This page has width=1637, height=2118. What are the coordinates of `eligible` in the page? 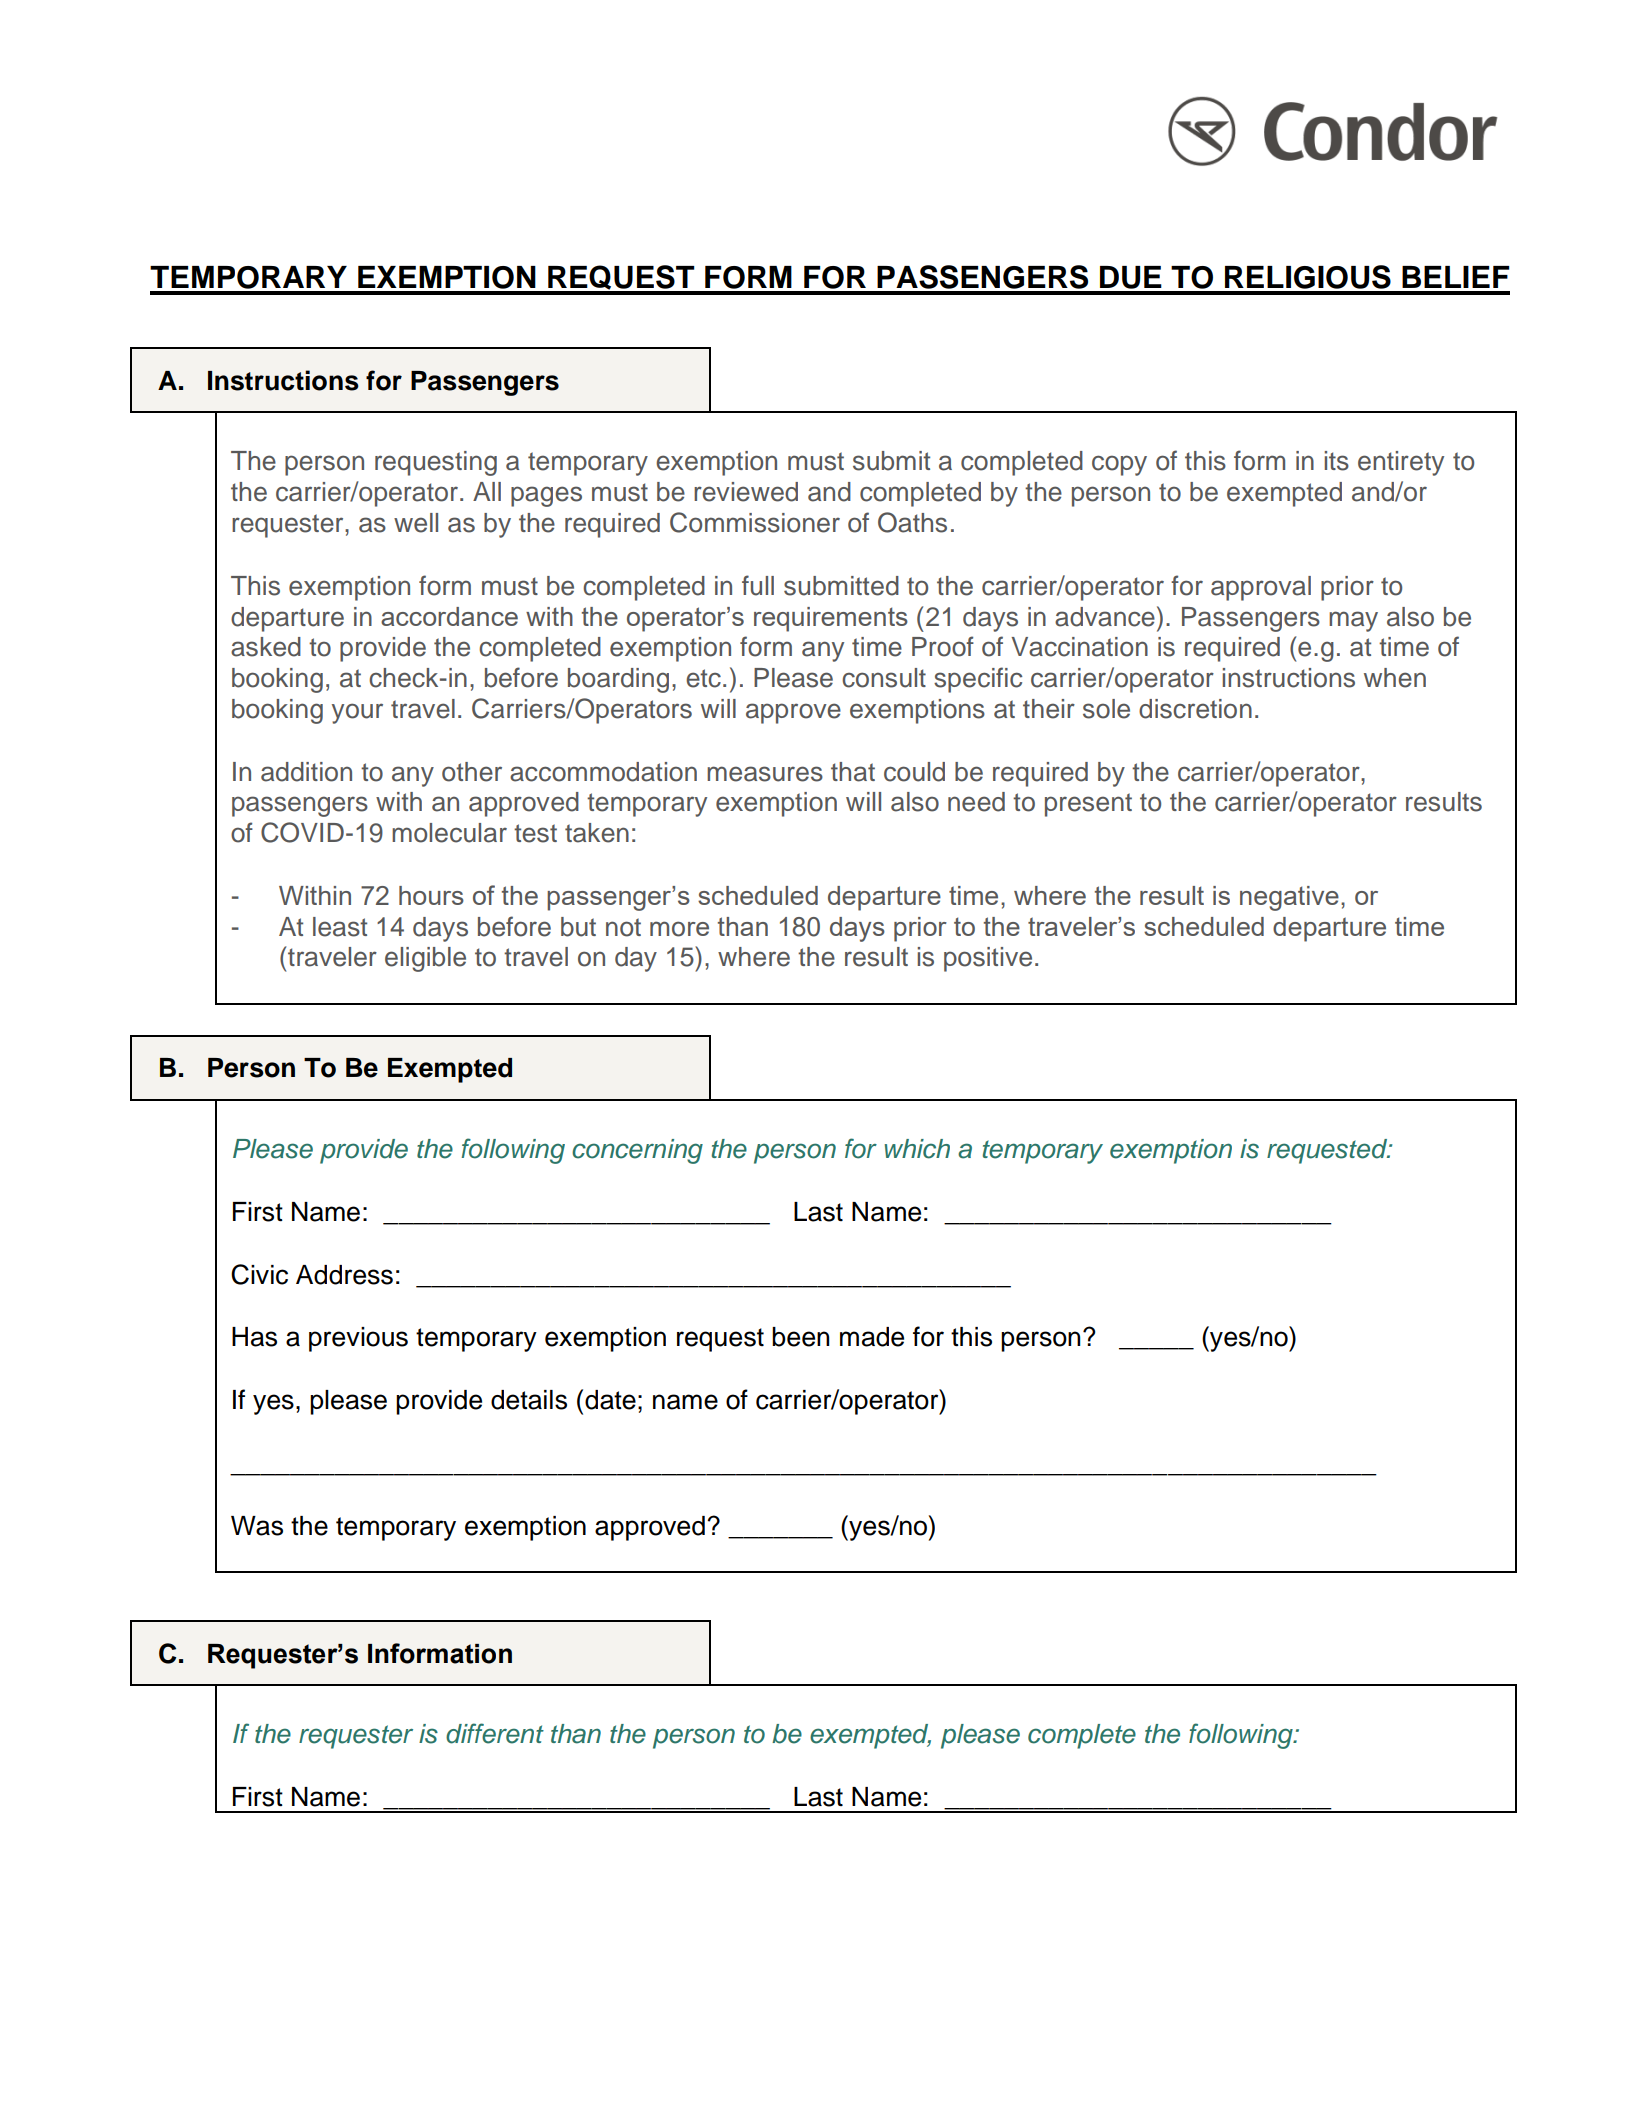 It's located at (425, 959).
